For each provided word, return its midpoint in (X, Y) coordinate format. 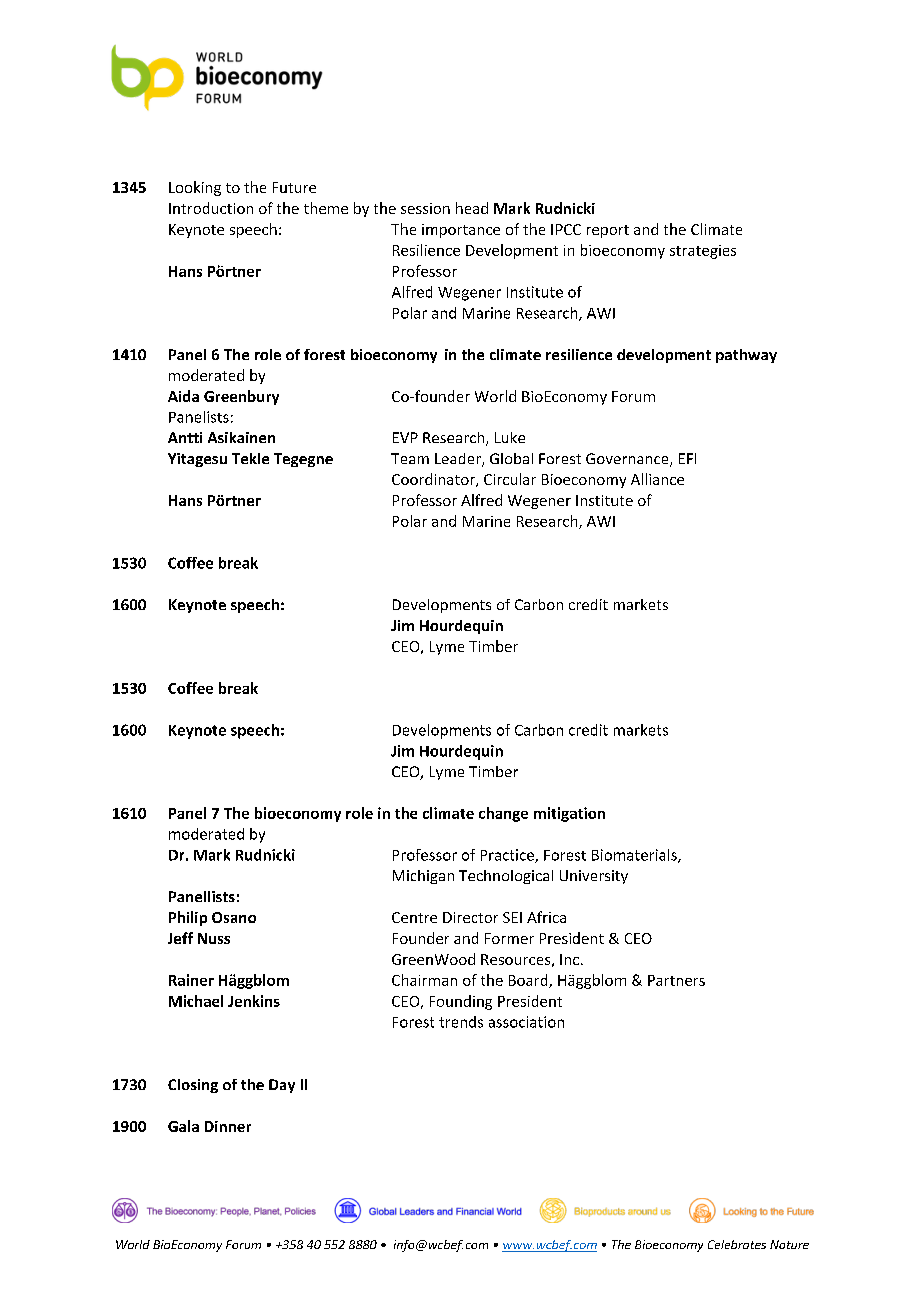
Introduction (211, 208)
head (472, 208)
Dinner (228, 1126)
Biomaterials (635, 856)
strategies (703, 252)
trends (461, 1022)
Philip (188, 918)
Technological (506, 877)
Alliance (657, 479)
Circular (510, 479)
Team (410, 458)
